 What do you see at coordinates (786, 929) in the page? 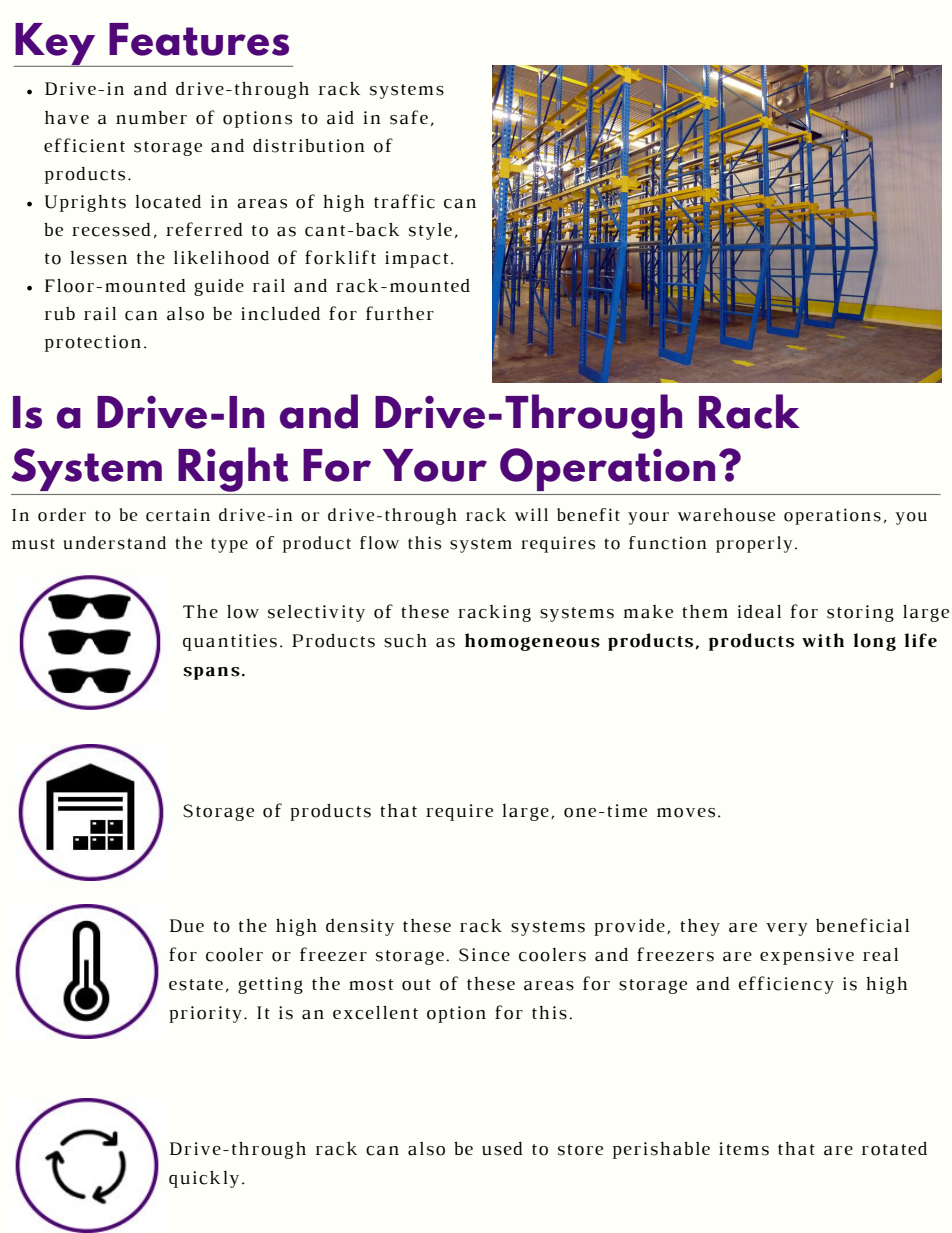
I see `very` at bounding box center [786, 929].
